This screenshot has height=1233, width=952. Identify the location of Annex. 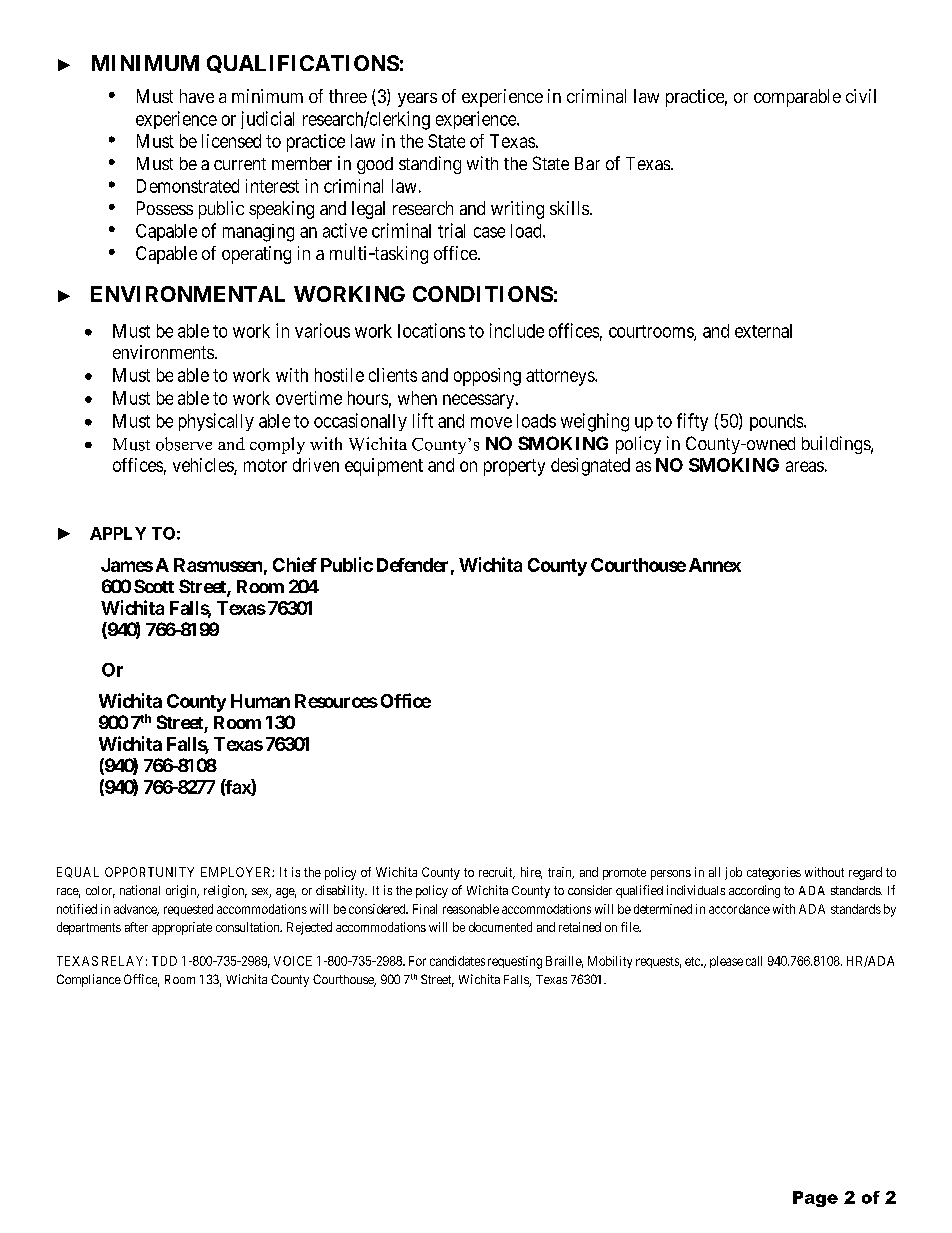
(715, 565).
